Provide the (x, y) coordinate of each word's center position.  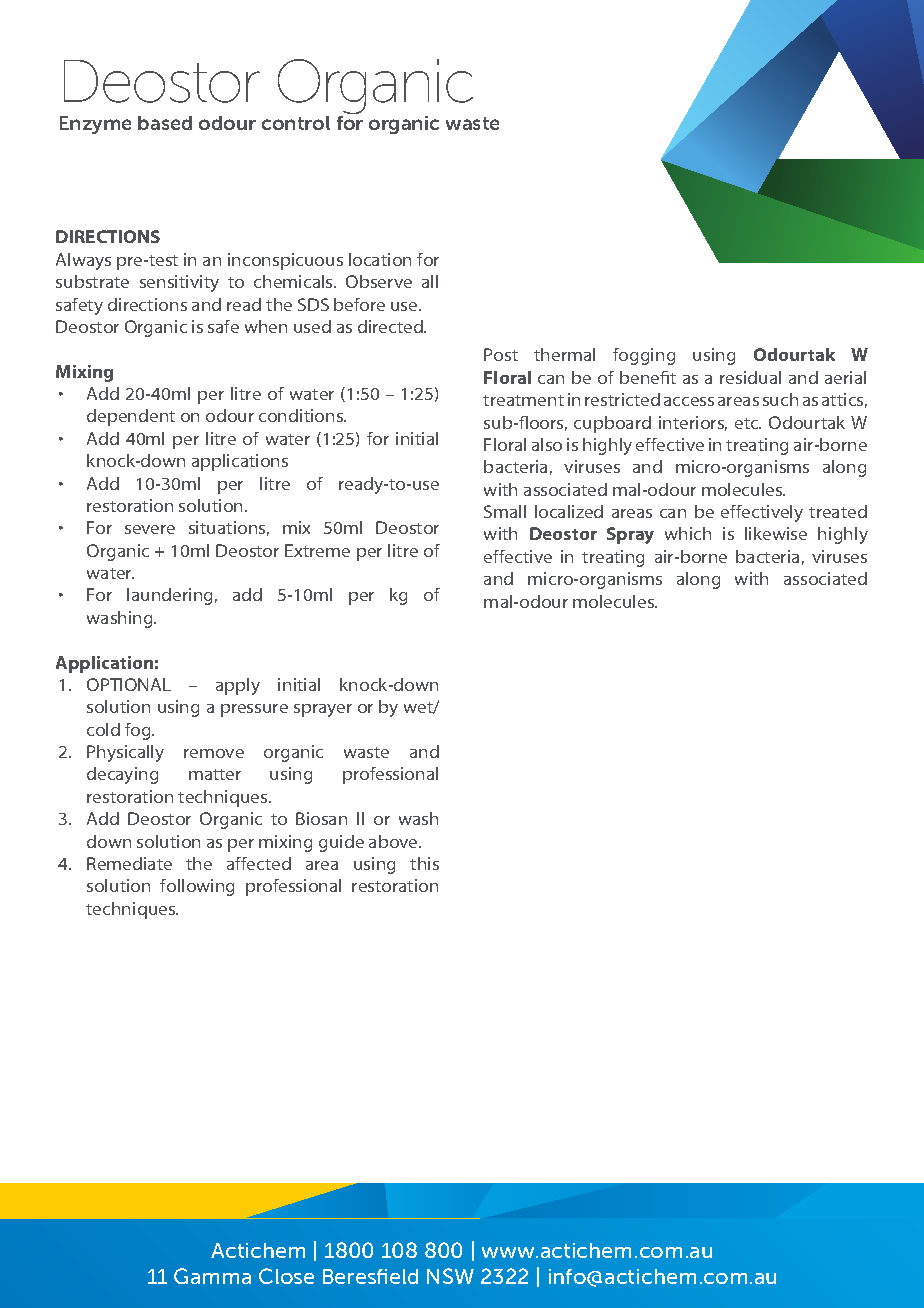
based (165, 123)
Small (505, 511)
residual (750, 377)
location (380, 259)
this (424, 863)
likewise (776, 533)
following (197, 887)
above (394, 841)
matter (215, 774)
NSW (450, 1276)
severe (150, 529)
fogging (644, 356)
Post (501, 354)
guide (341, 843)
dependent (131, 417)
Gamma (212, 1276)
